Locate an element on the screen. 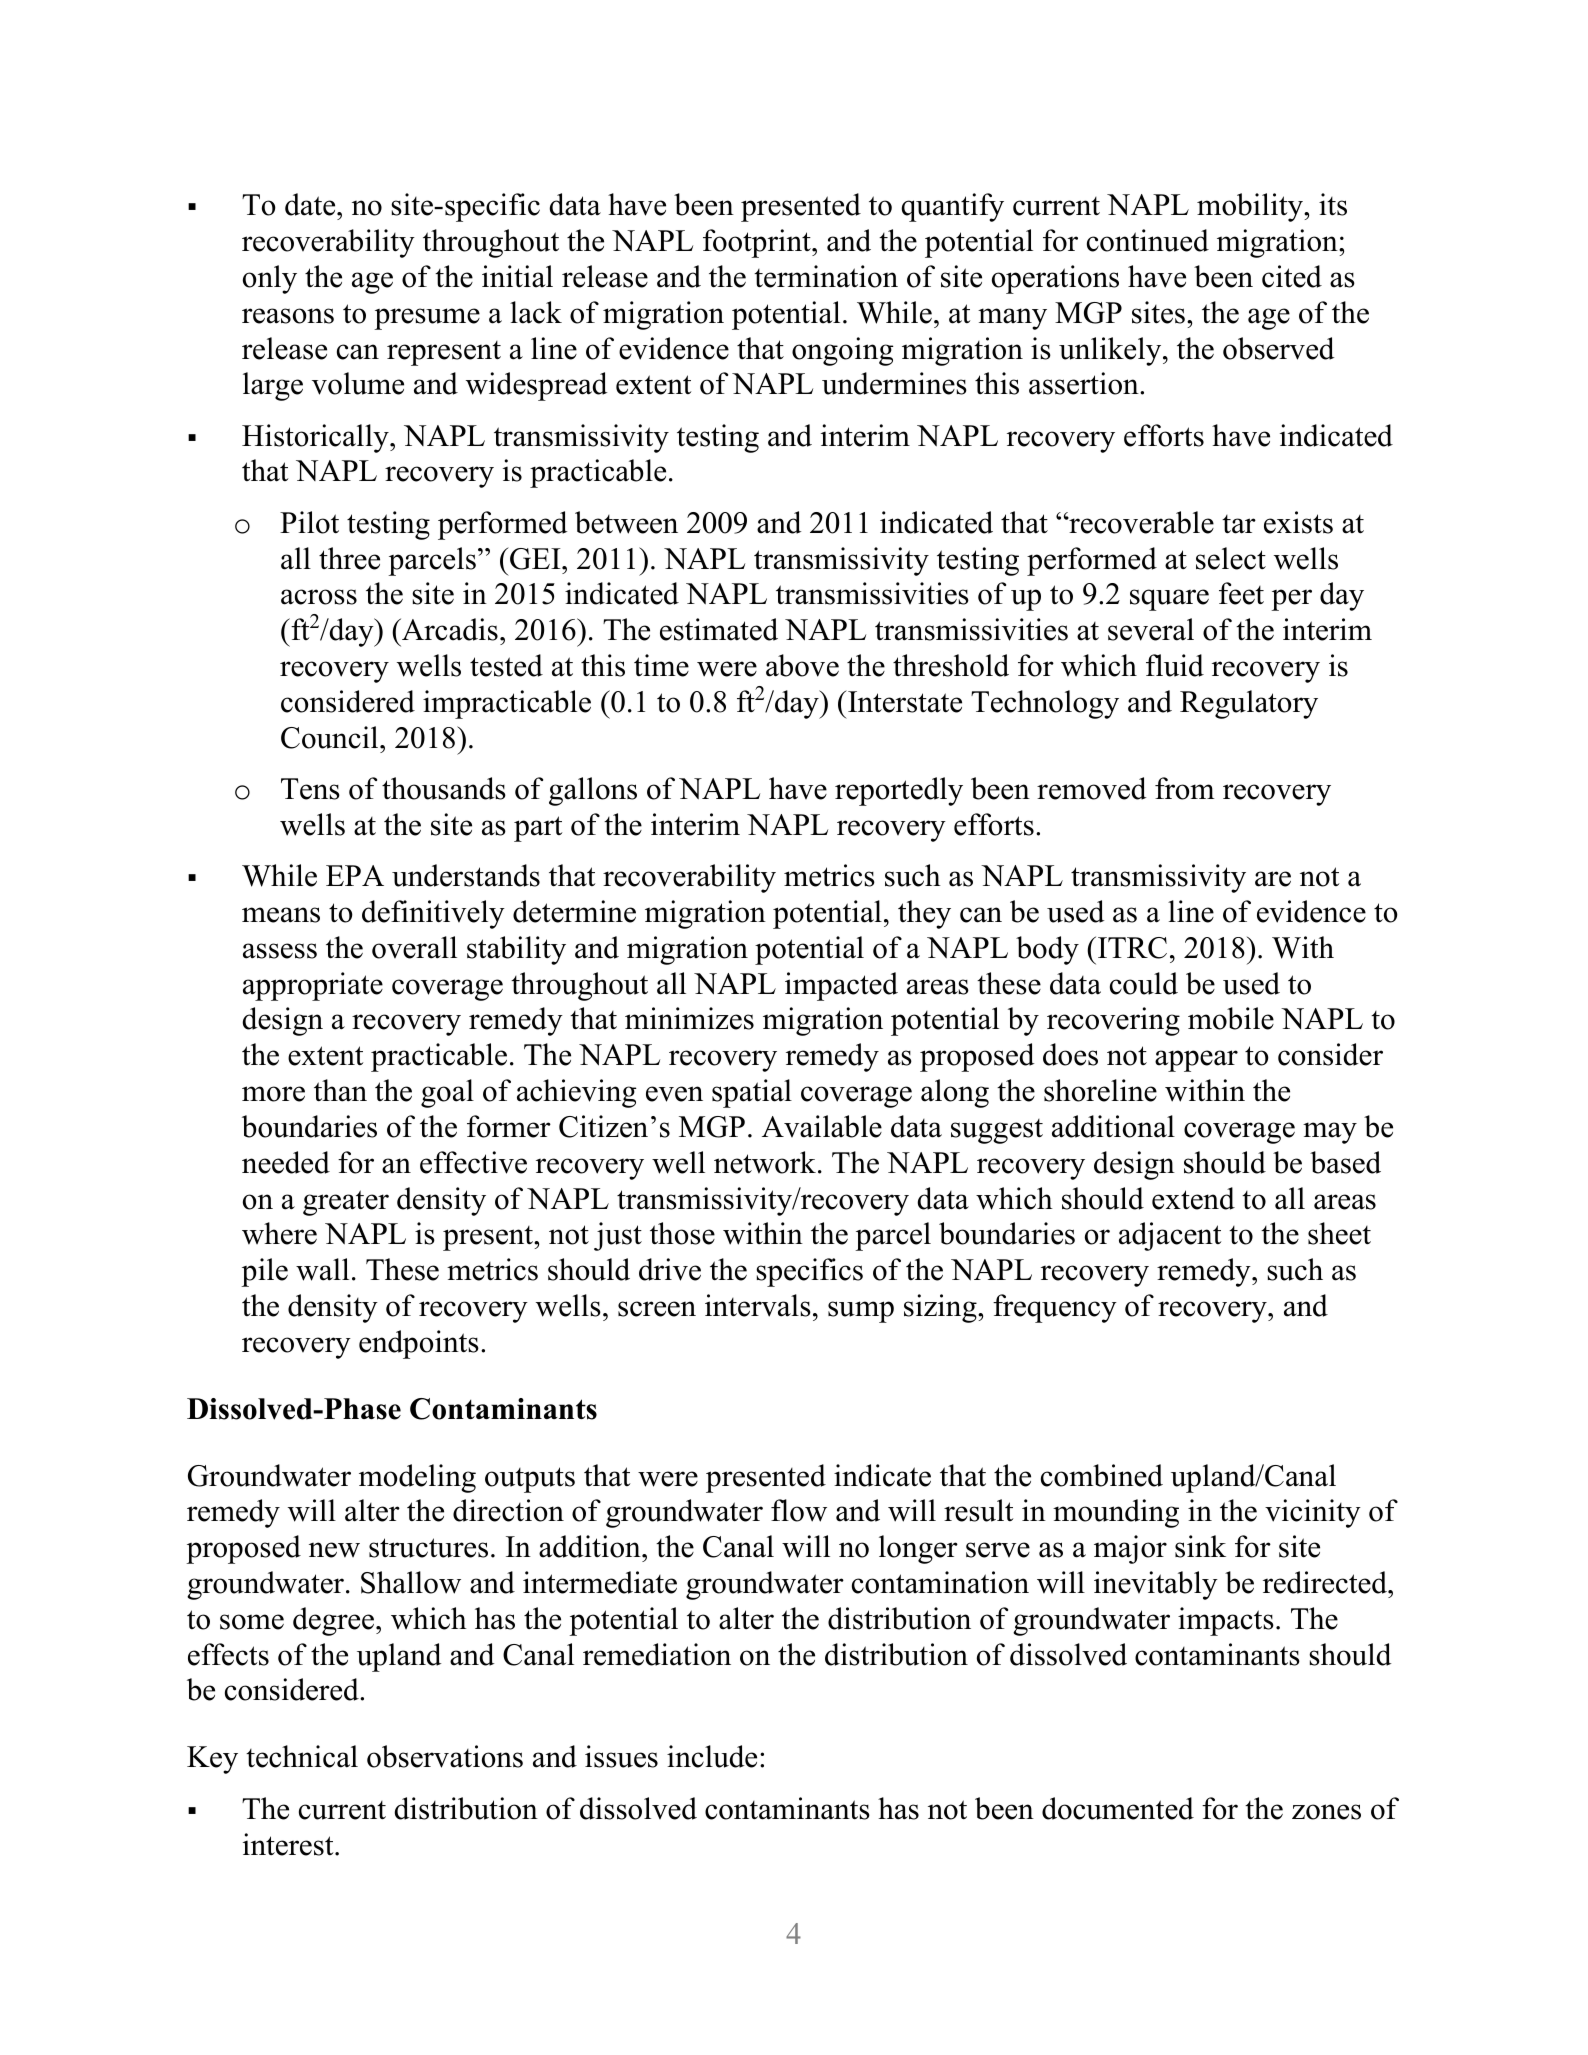 The height and width of the screenshot is (2055, 1588). date is located at coordinates (311, 204).
